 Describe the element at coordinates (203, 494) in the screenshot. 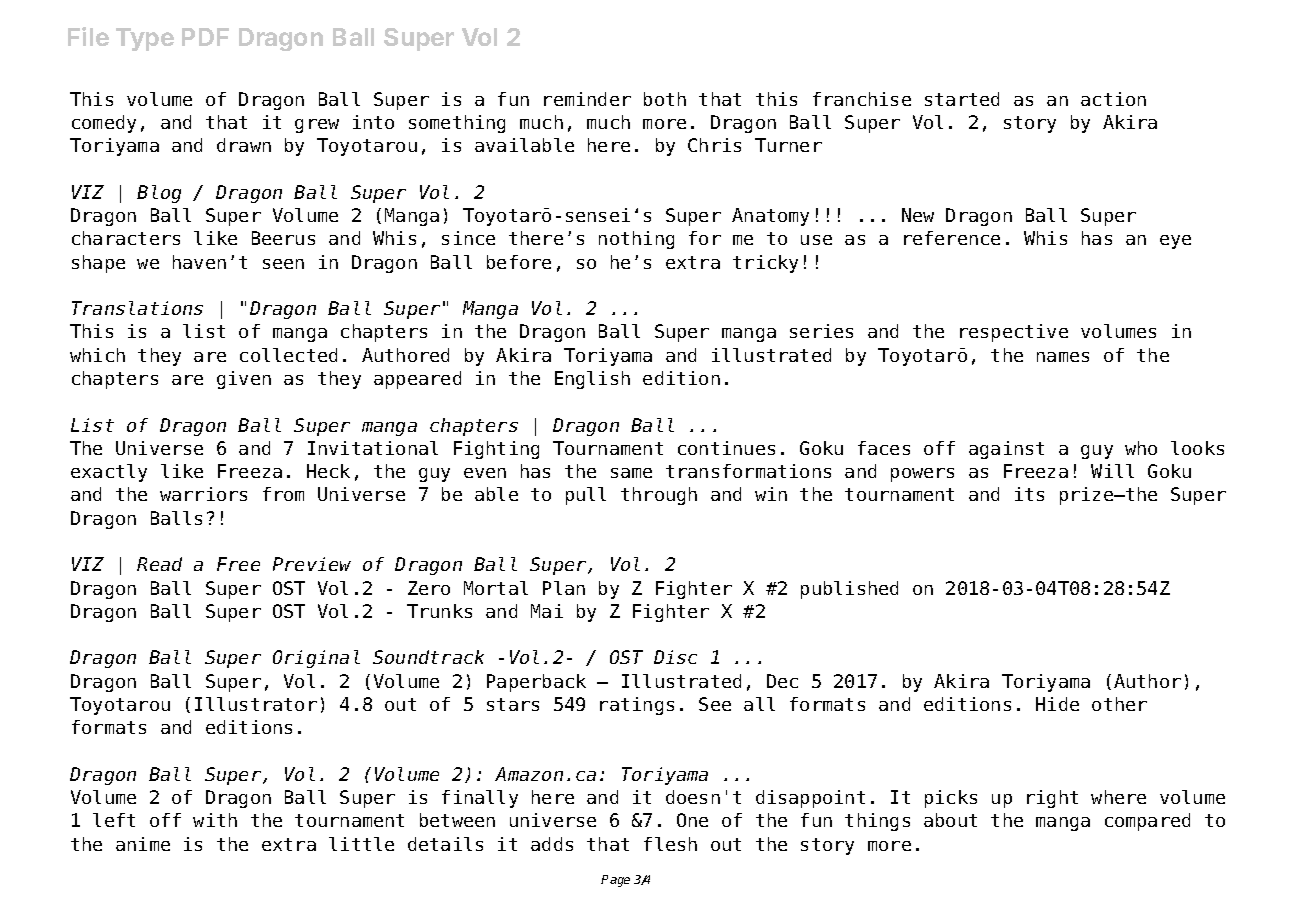

I see `warriors` at that location.
